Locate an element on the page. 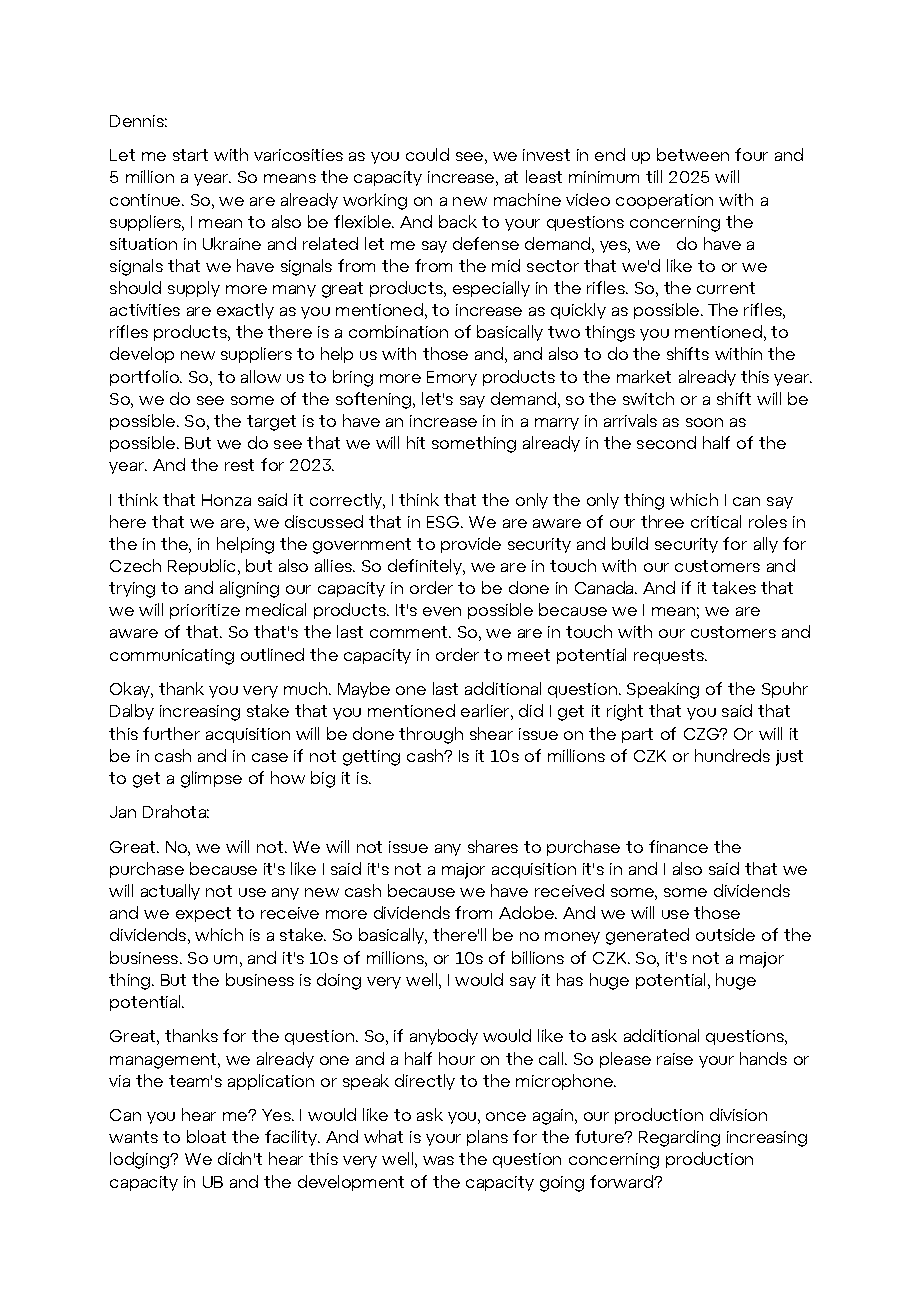 The height and width of the image is (1308, 924). back is located at coordinates (458, 221).
